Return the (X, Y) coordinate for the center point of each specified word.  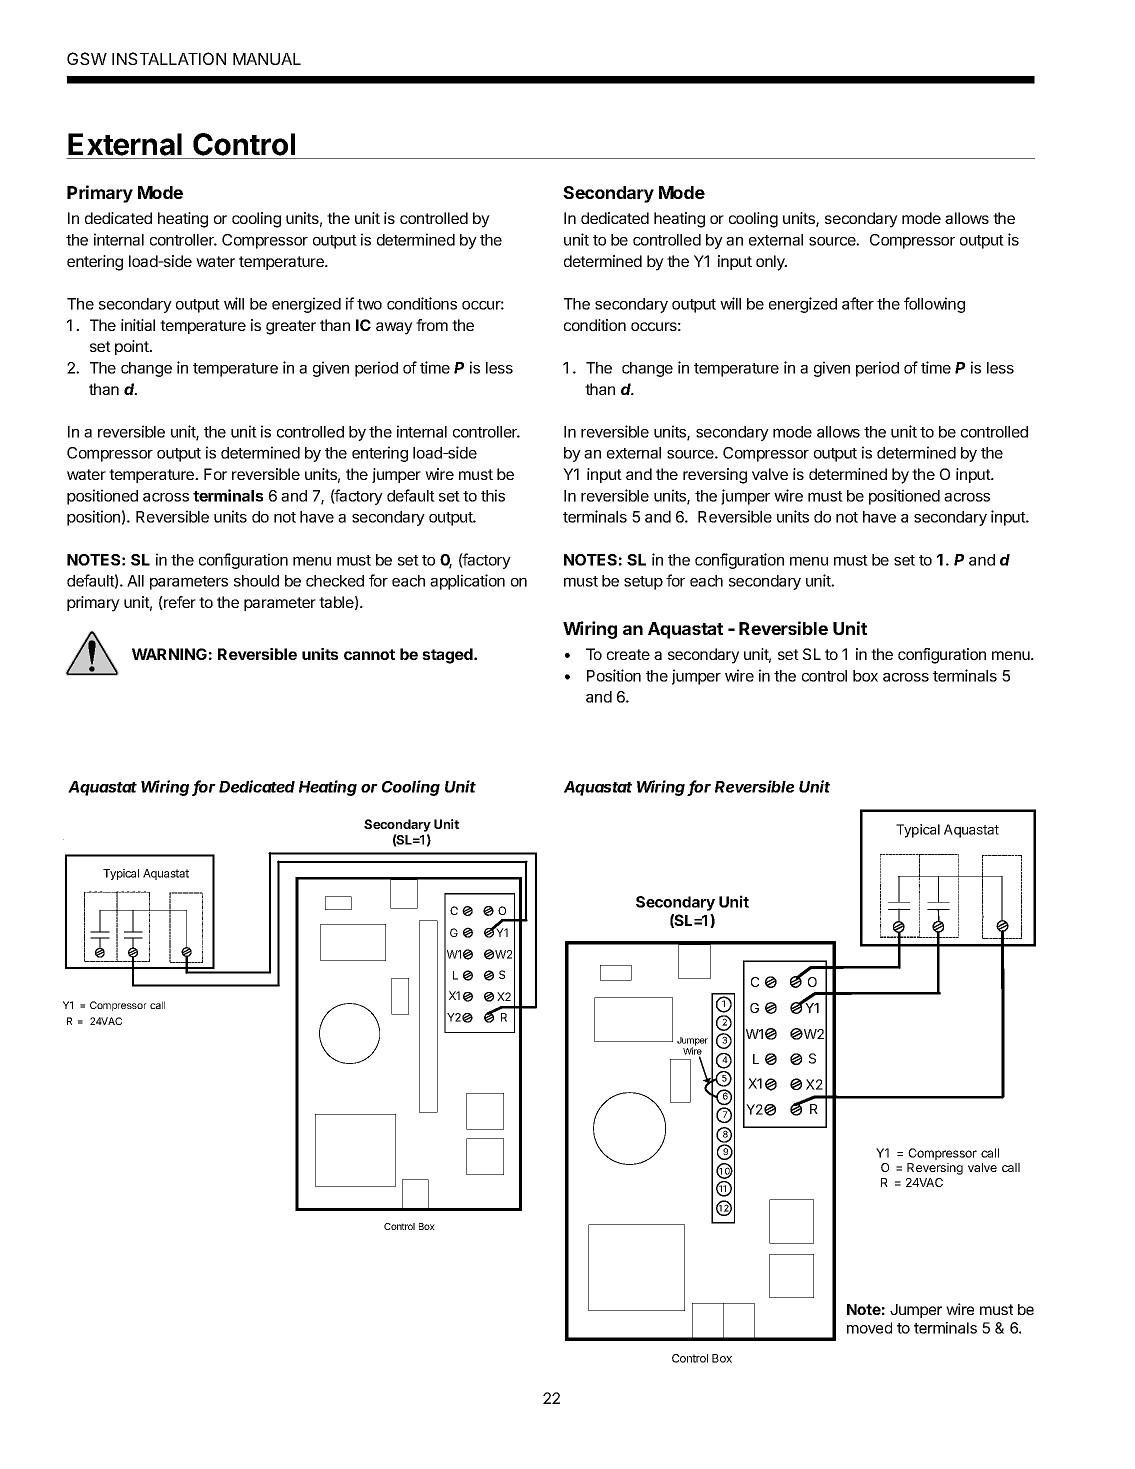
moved (869, 1328)
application (467, 582)
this (493, 495)
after (858, 303)
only (771, 263)
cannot (369, 654)
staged (448, 656)
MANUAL (267, 59)
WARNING (169, 654)
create (628, 654)
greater (291, 327)
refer (179, 603)
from (432, 325)
